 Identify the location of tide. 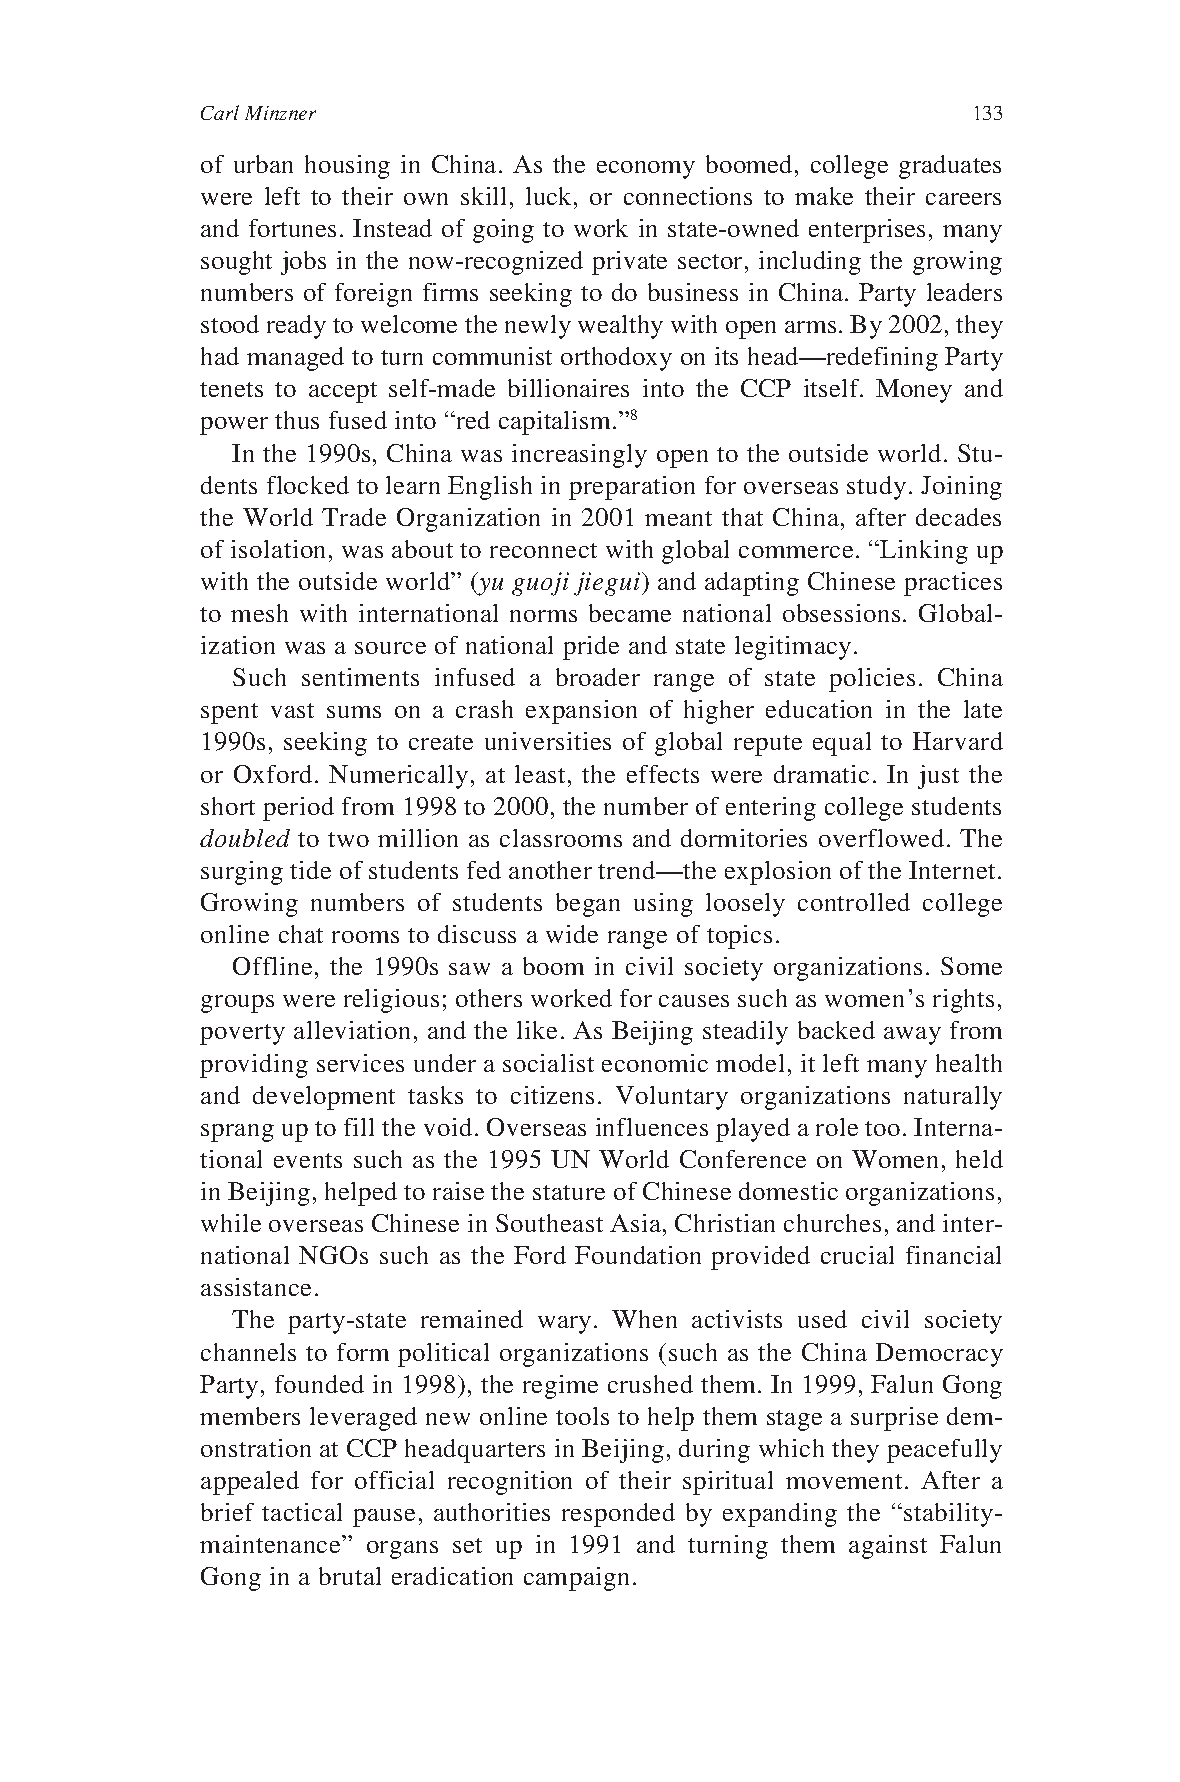
(310, 870).
